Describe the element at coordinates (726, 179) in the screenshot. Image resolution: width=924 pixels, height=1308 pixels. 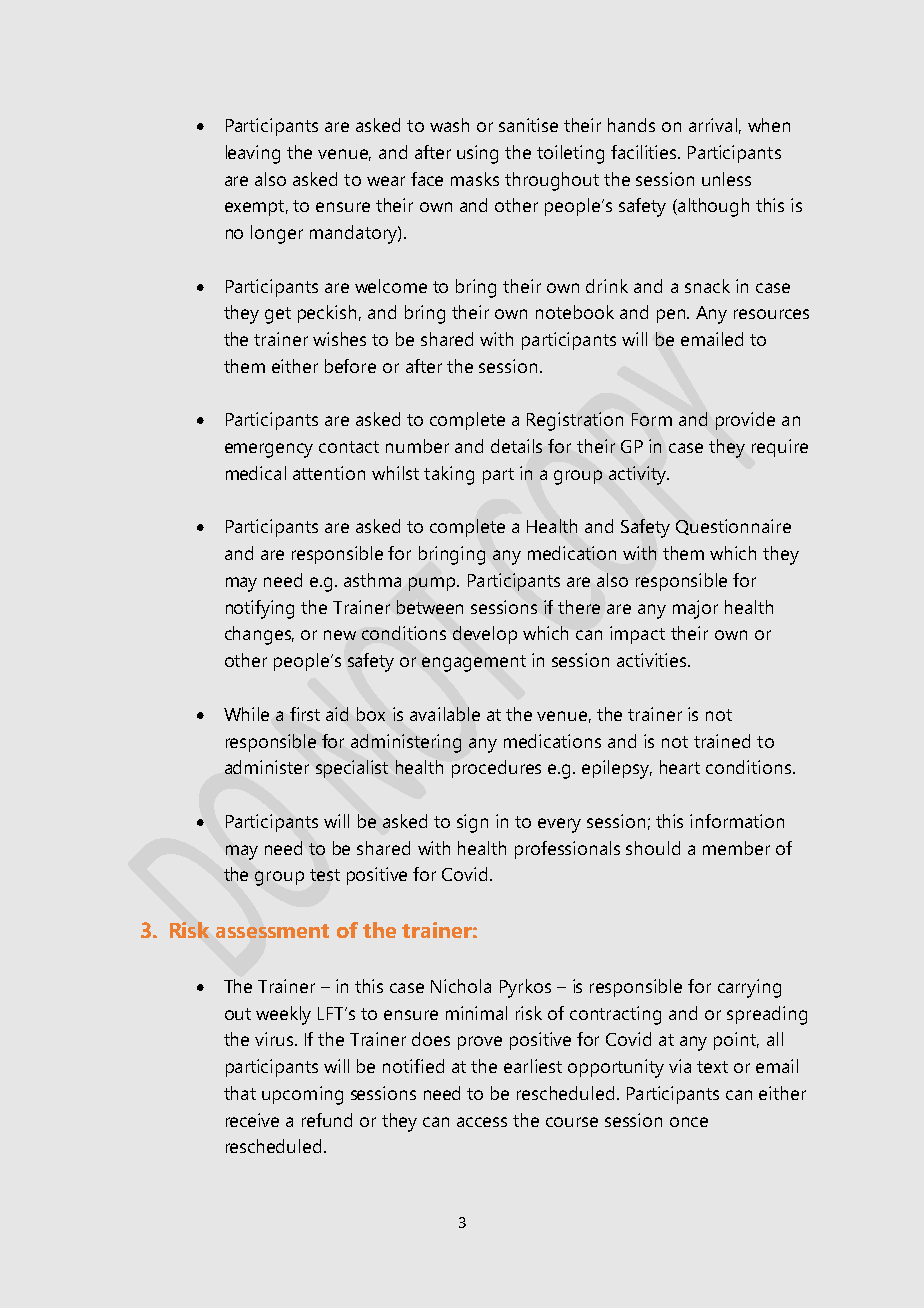
I see `unless` at that location.
